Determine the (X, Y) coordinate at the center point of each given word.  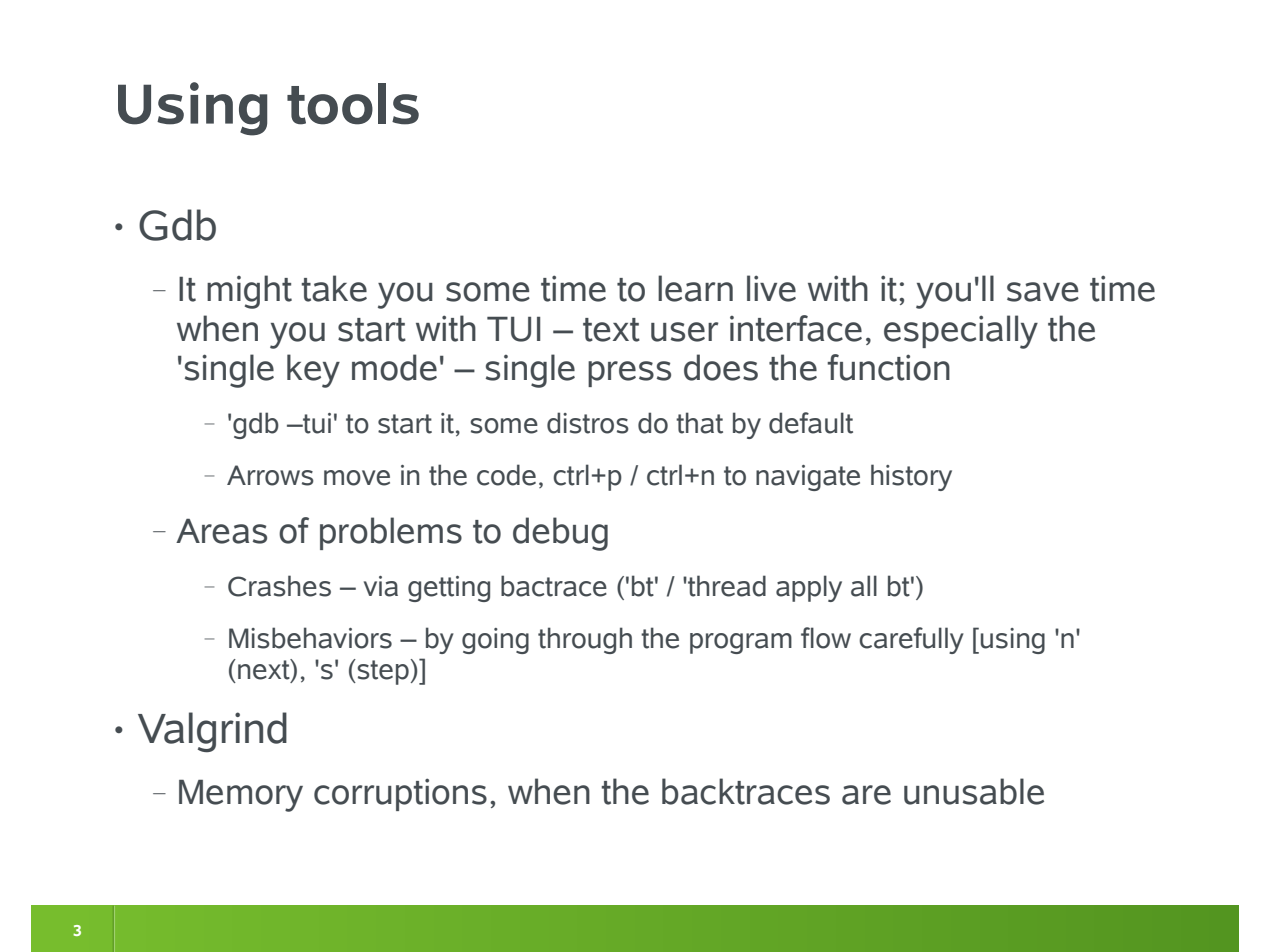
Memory (241, 795)
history (911, 477)
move (357, 478)
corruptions (400, 794)
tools (353, 104)
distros (588, 423)
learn (695, 288)
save (1043, 292)
